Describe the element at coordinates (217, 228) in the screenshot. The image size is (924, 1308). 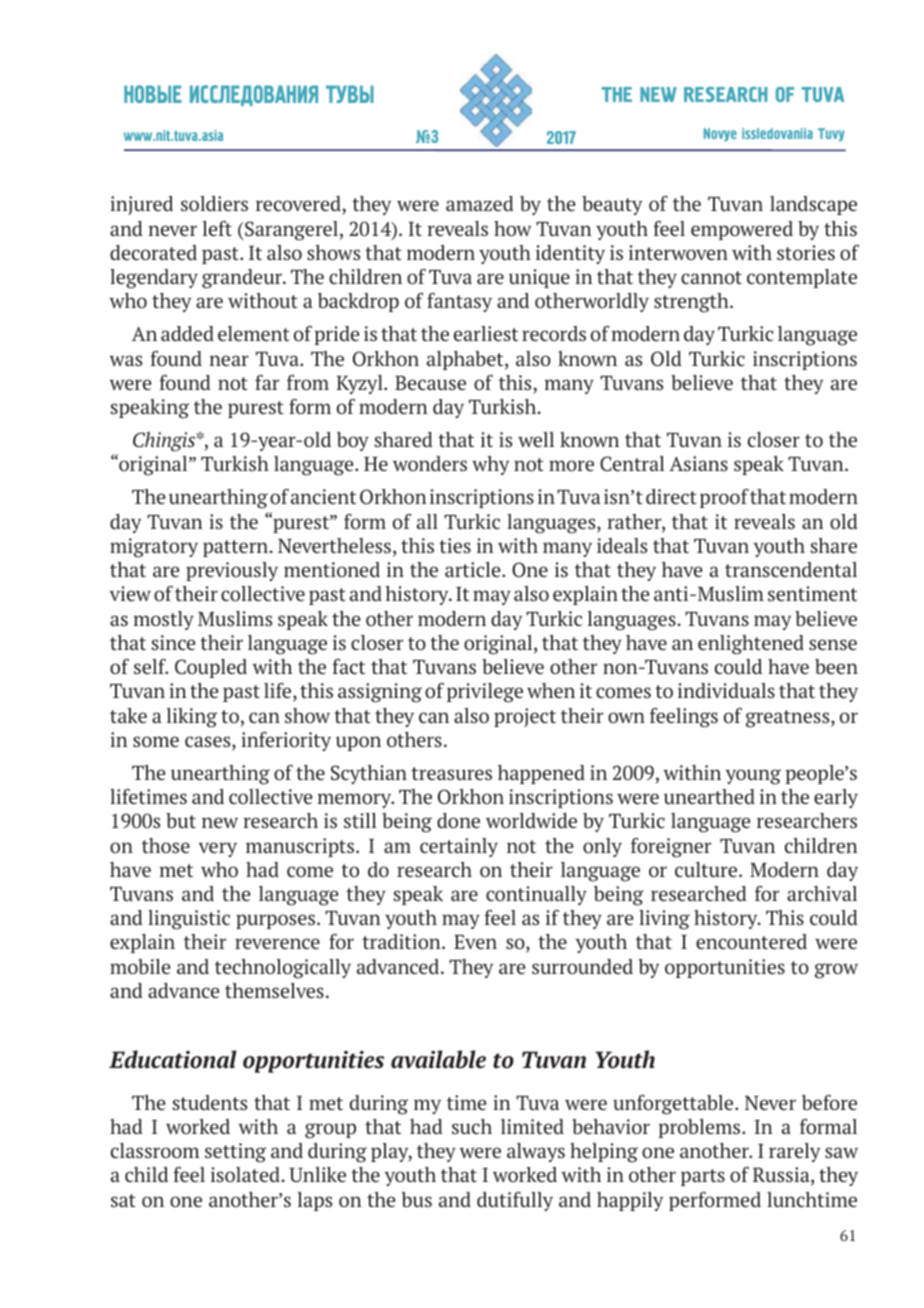
I see `left` at that location.
